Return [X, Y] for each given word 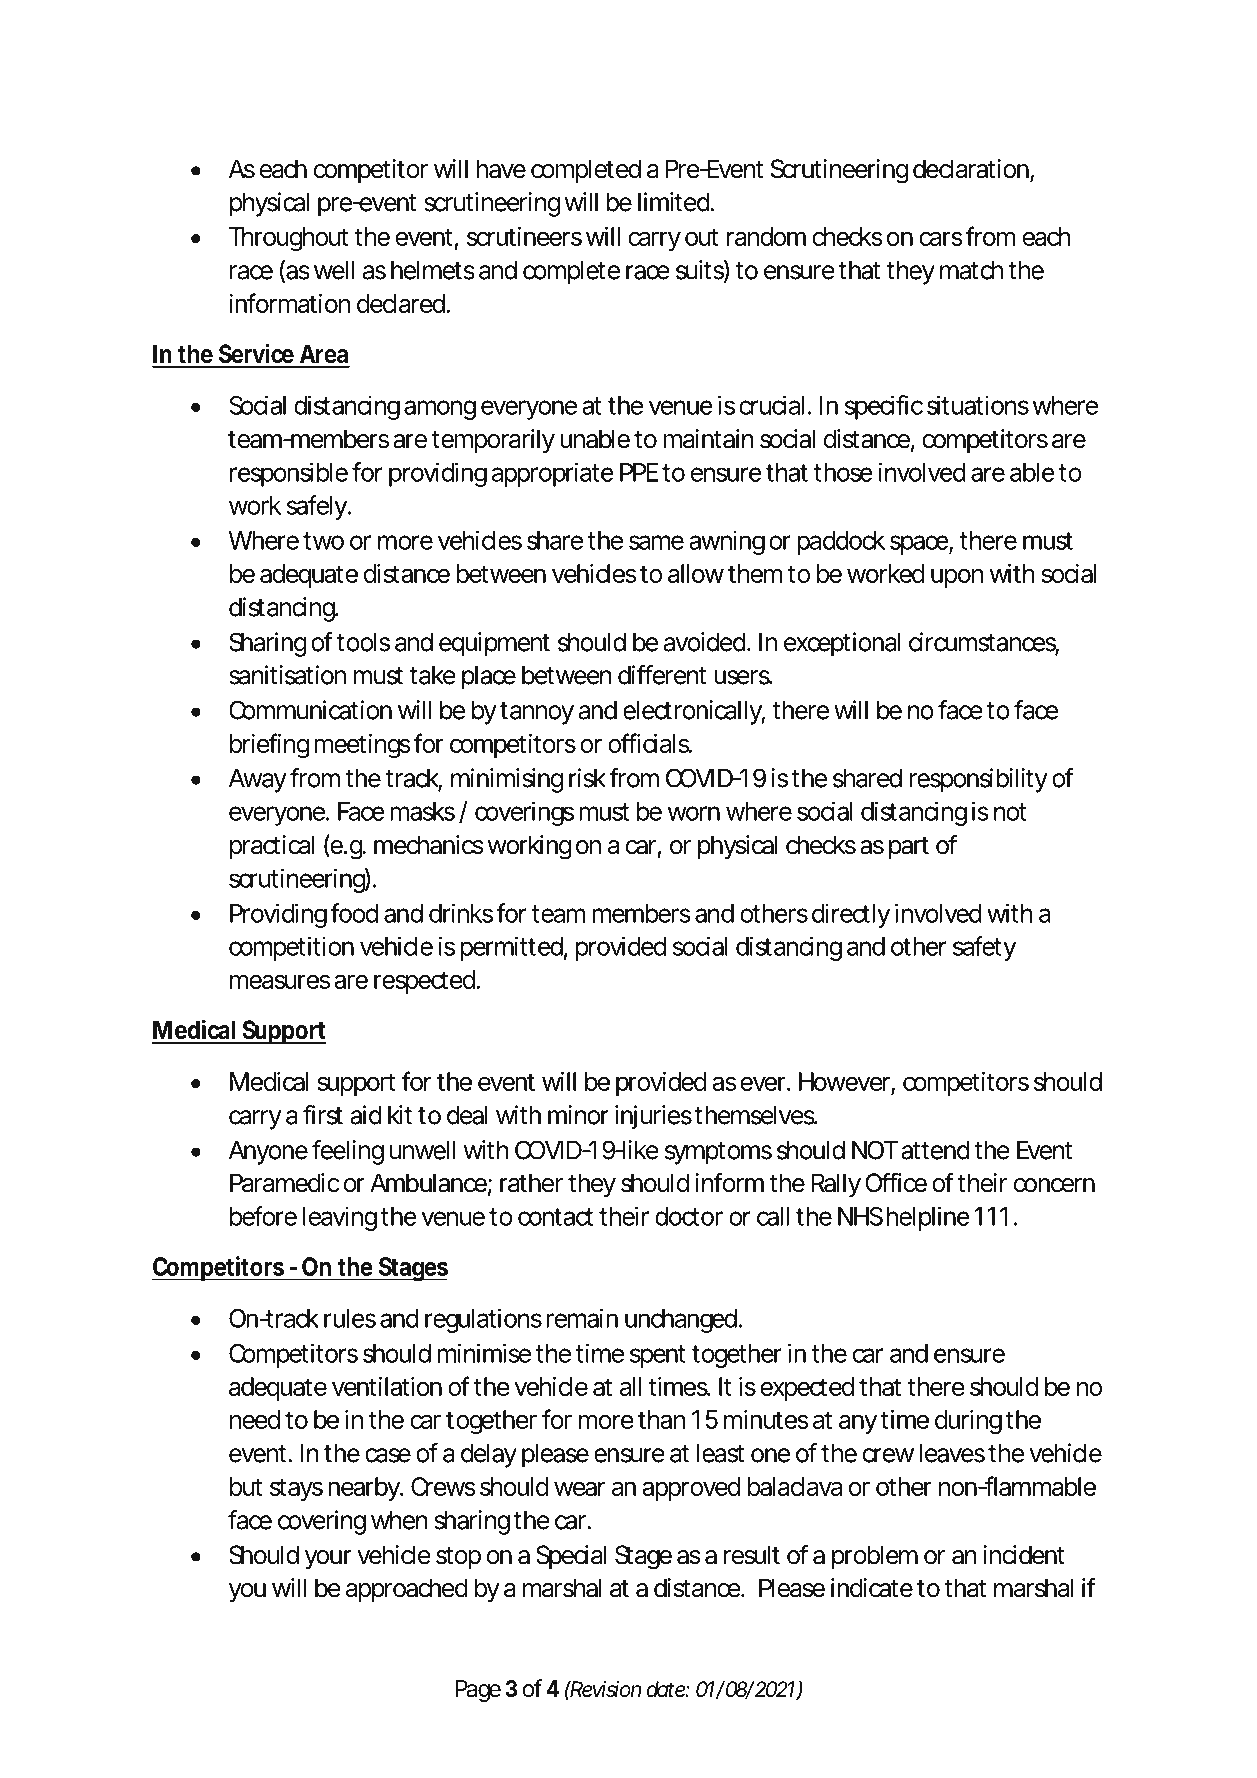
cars [941, 238]
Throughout [288, 239]
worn [694, 813]
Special [571, 1557]
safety [984, 948]
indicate [872, 1588]
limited [674, 202]
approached [407, 1590]
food [354, 913]
